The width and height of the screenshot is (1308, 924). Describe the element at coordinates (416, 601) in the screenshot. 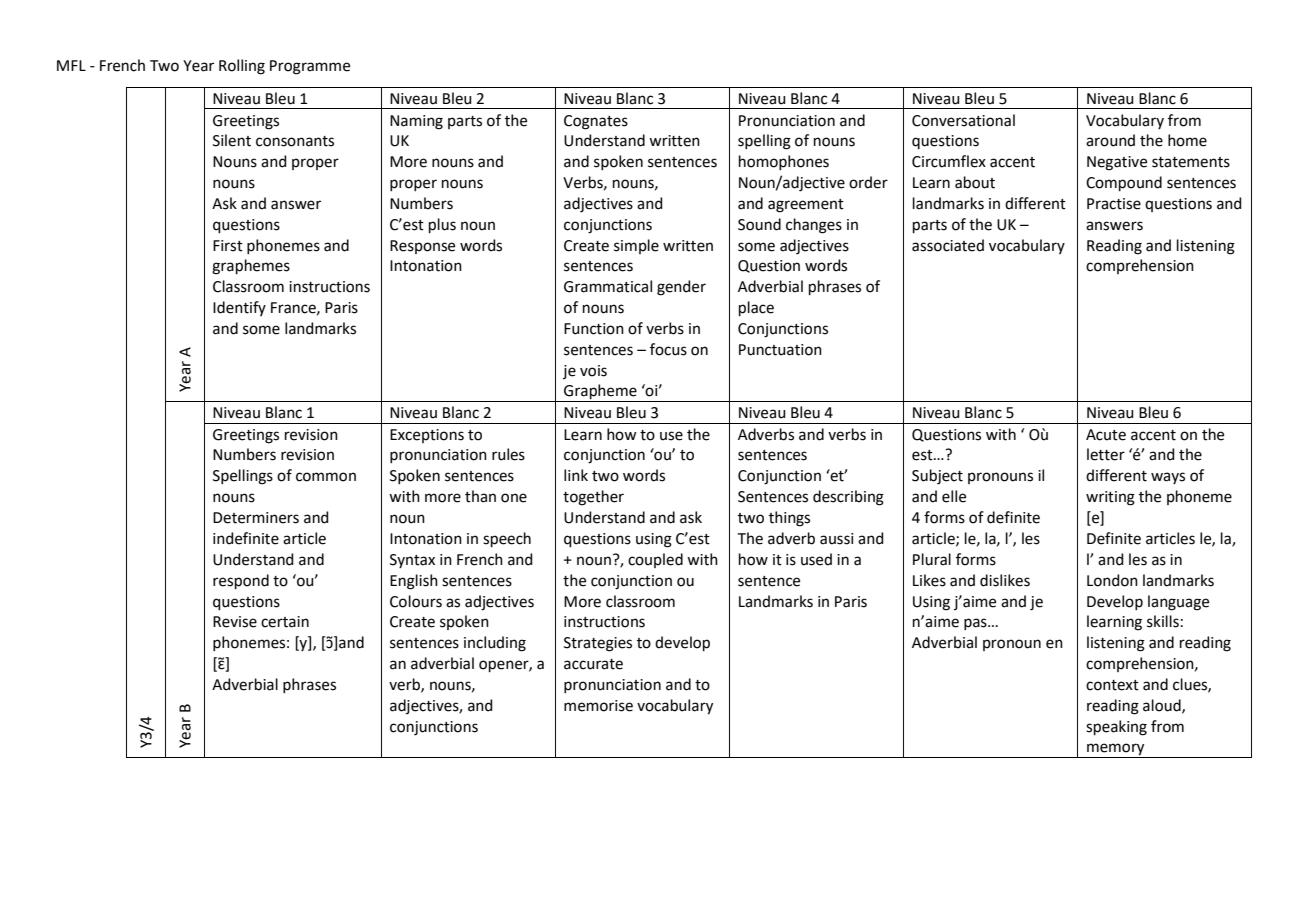

I see `Colours` at that location.
